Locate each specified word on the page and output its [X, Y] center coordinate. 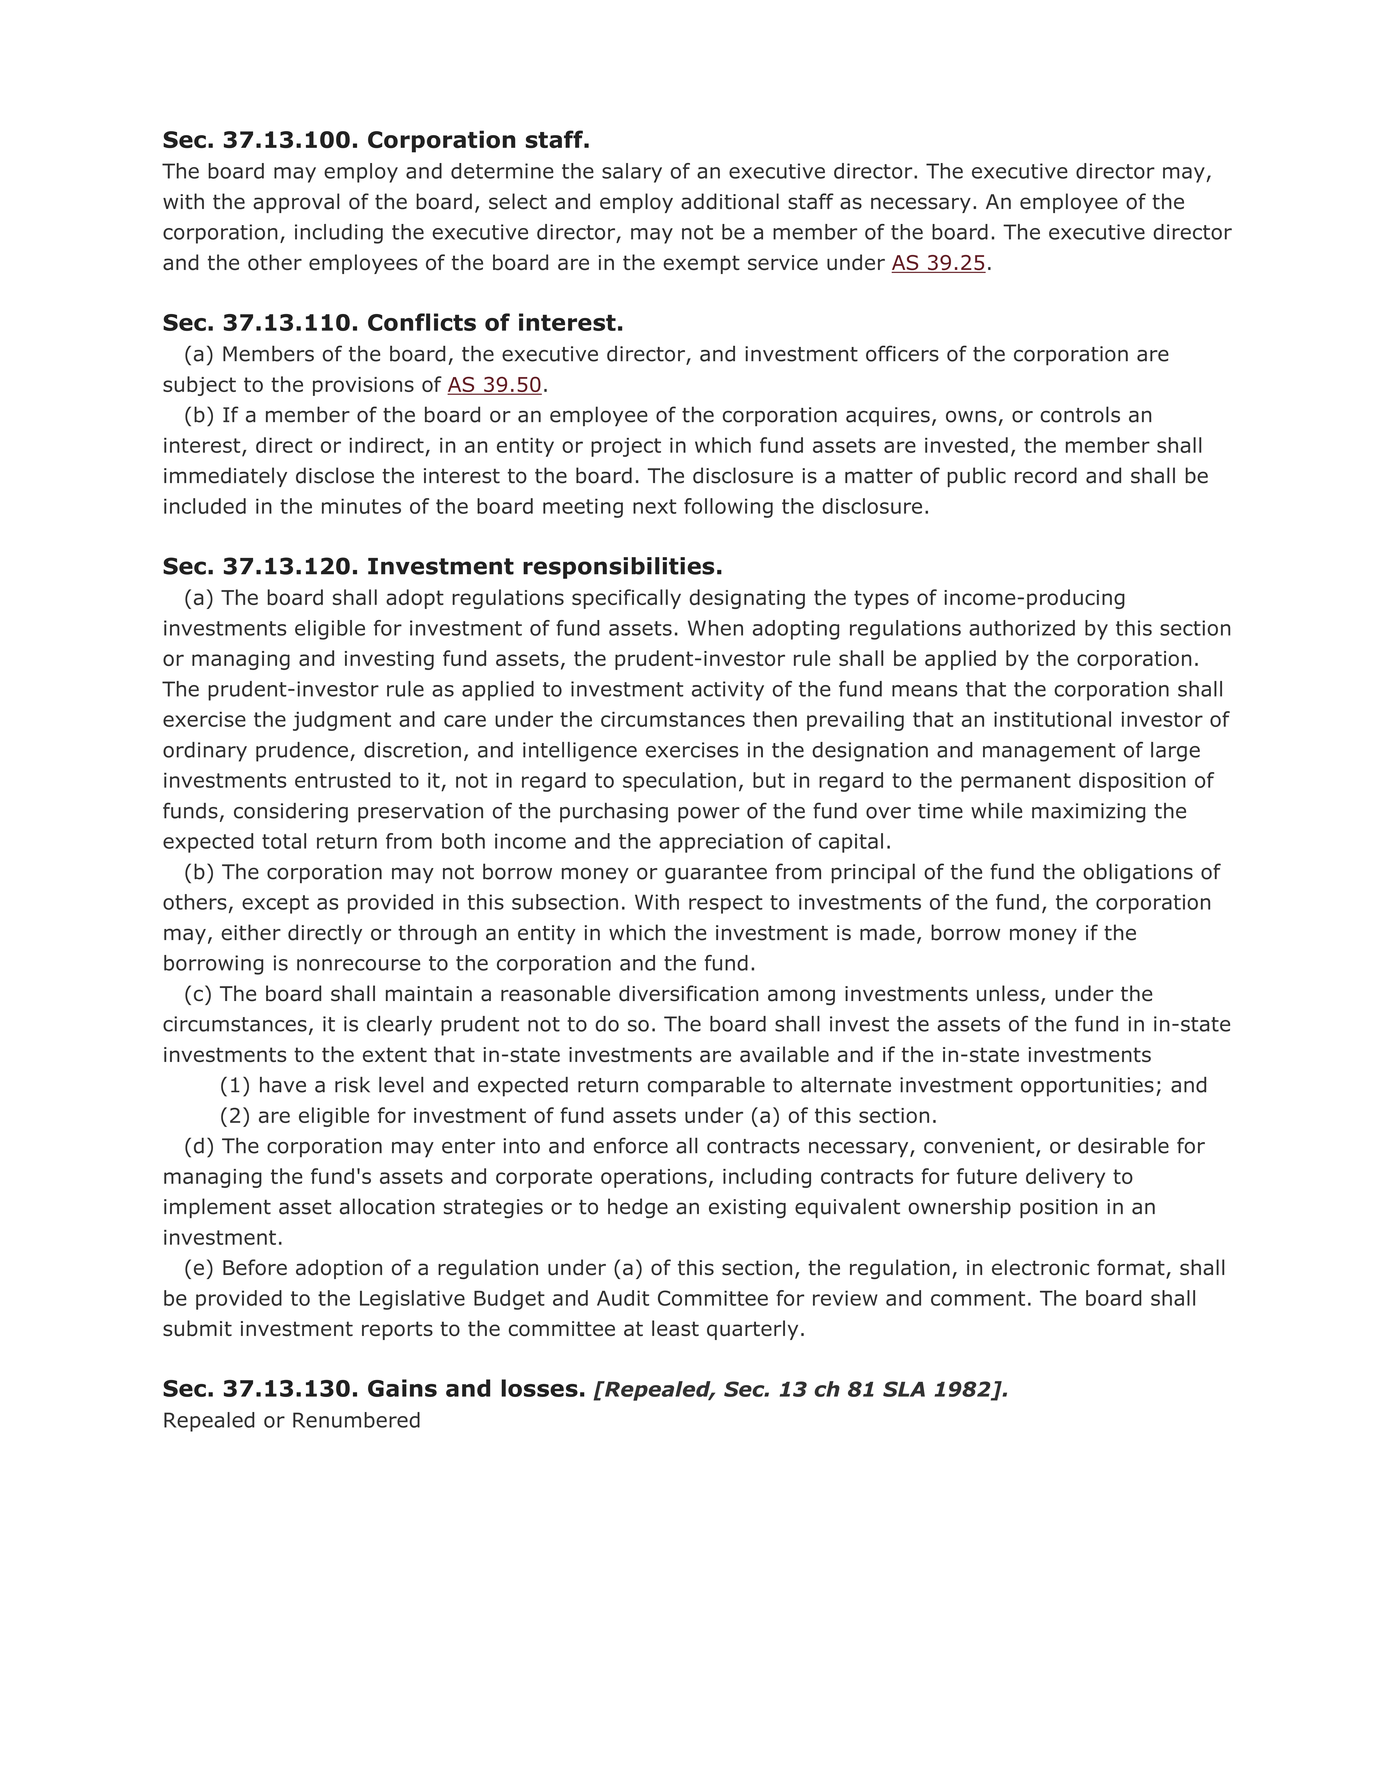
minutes [361, 506]
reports [397, 1330]
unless [1008, 993]
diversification [688, 993]
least [675, 1328]
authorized [1022, 628]
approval [296, 203]
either [251, 932]
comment [978, 1298]
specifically [626, 599]
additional [730, 201]
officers [902, 353]
